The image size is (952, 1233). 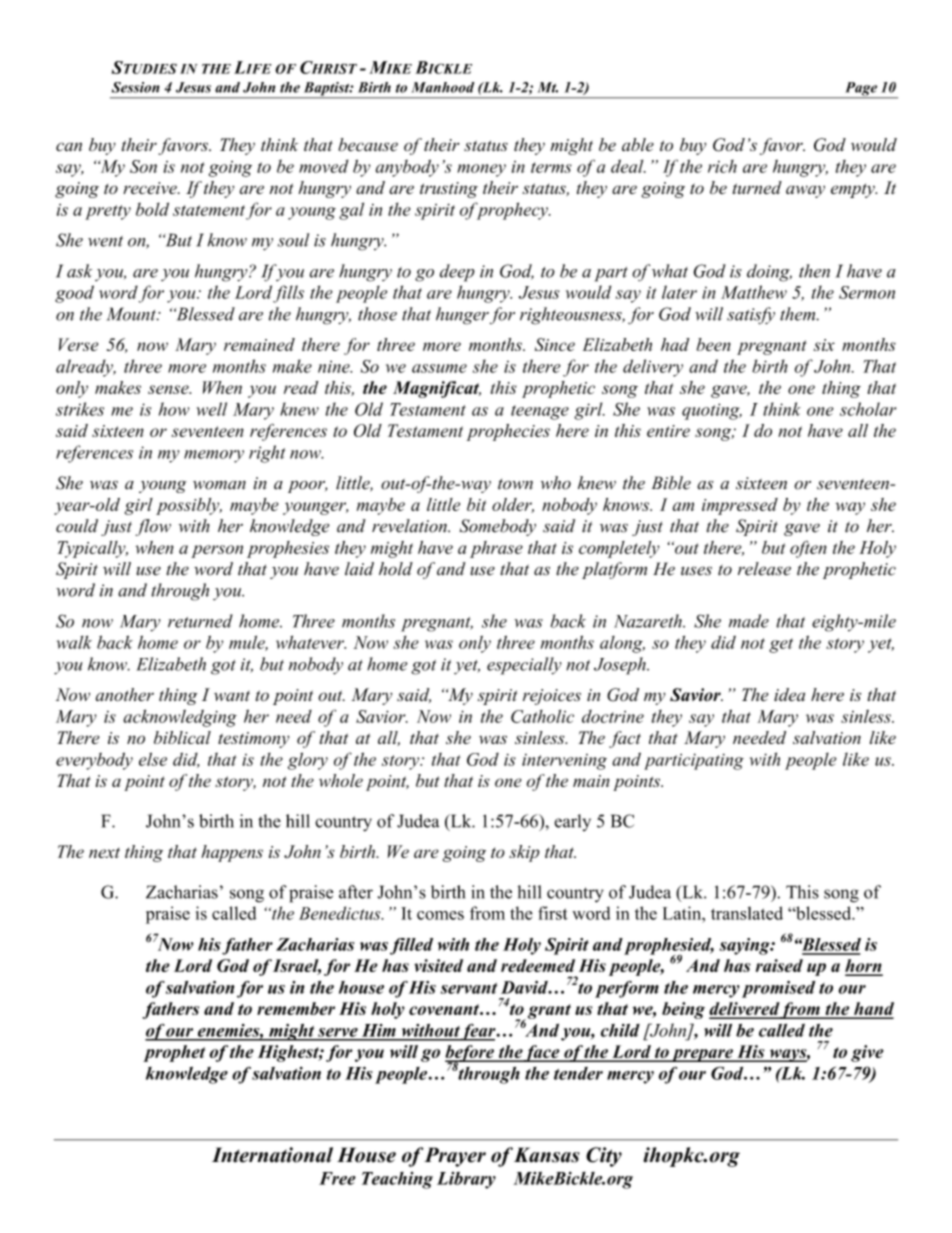 I want to click on especially, so click(x=524, y=666).
